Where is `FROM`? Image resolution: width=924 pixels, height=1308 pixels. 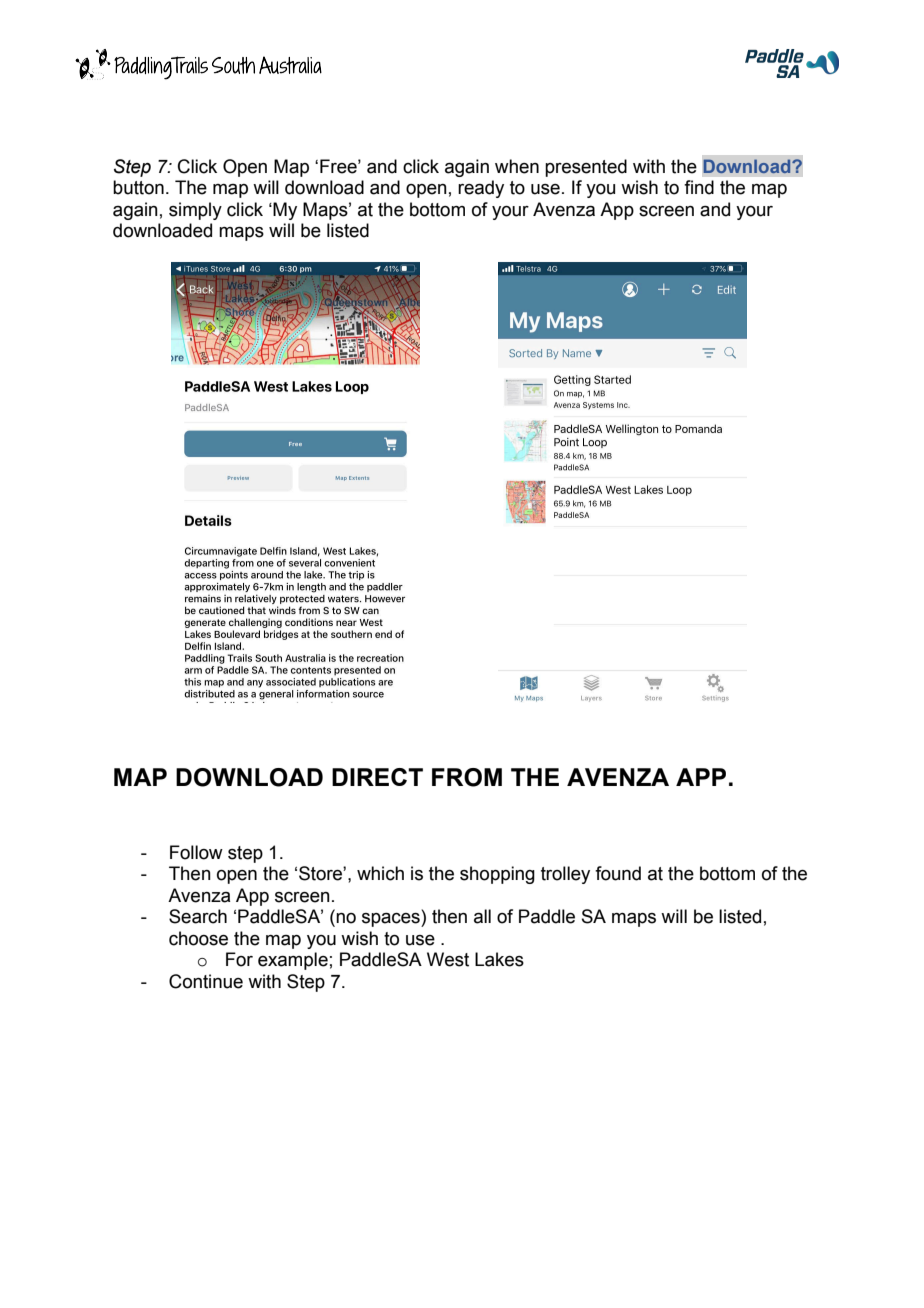
FROM is located at coordinates (467, 777).
